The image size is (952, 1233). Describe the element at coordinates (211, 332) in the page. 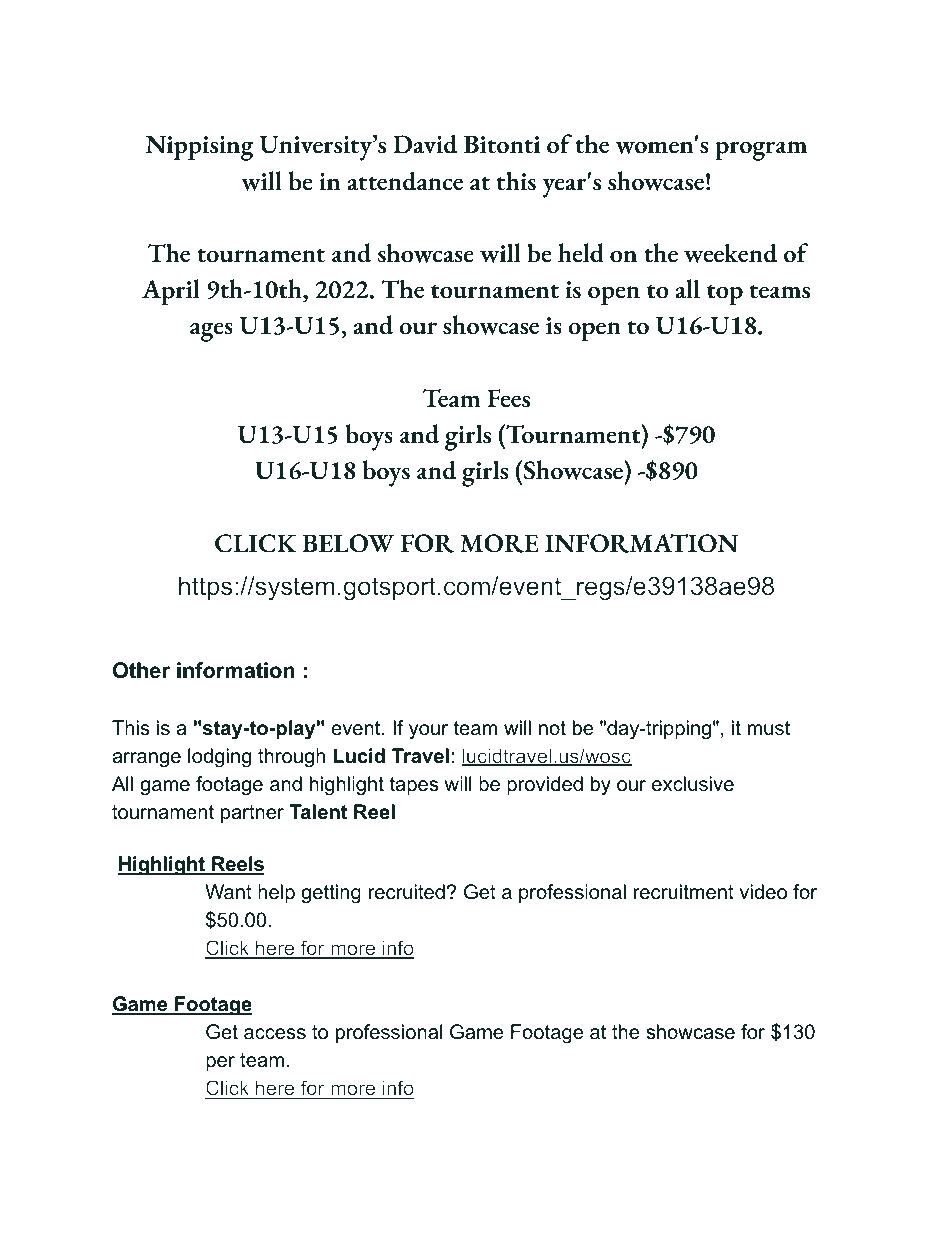

I see `ages` at that location.
